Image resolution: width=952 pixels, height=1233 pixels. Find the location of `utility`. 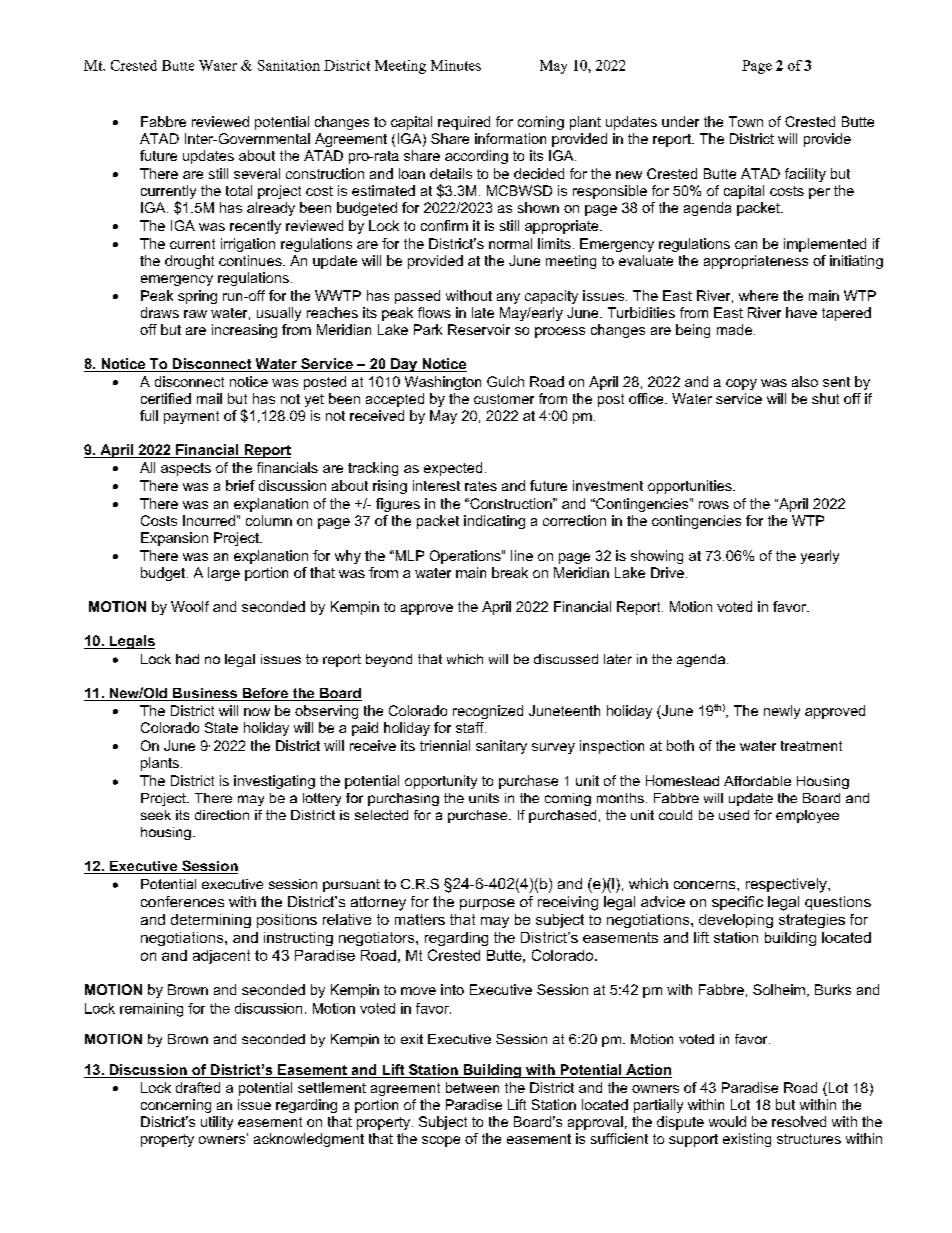

utility is located at coordinates (217, 1123).
